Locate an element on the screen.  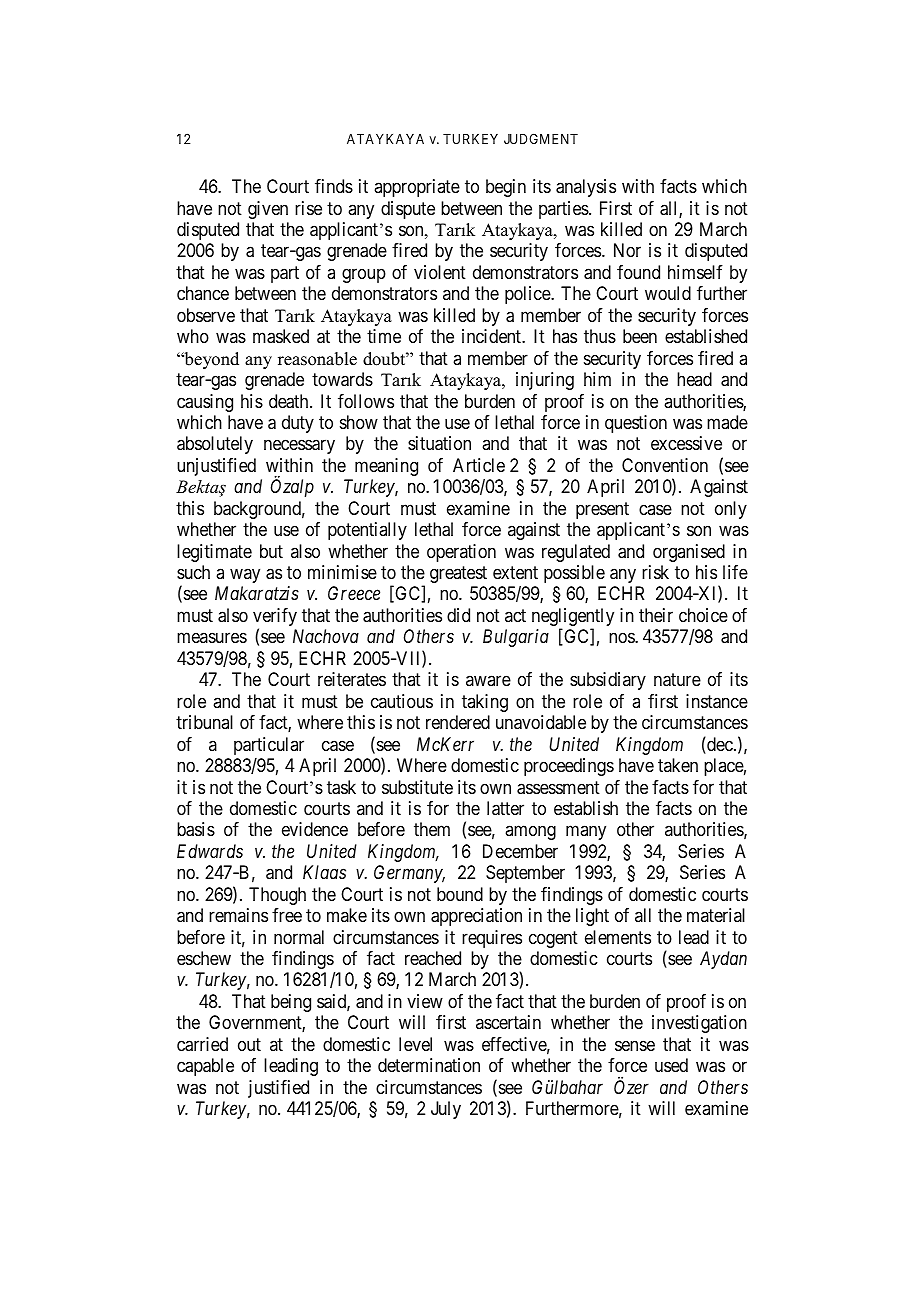
substitute is located at coordinates (417, 787).
